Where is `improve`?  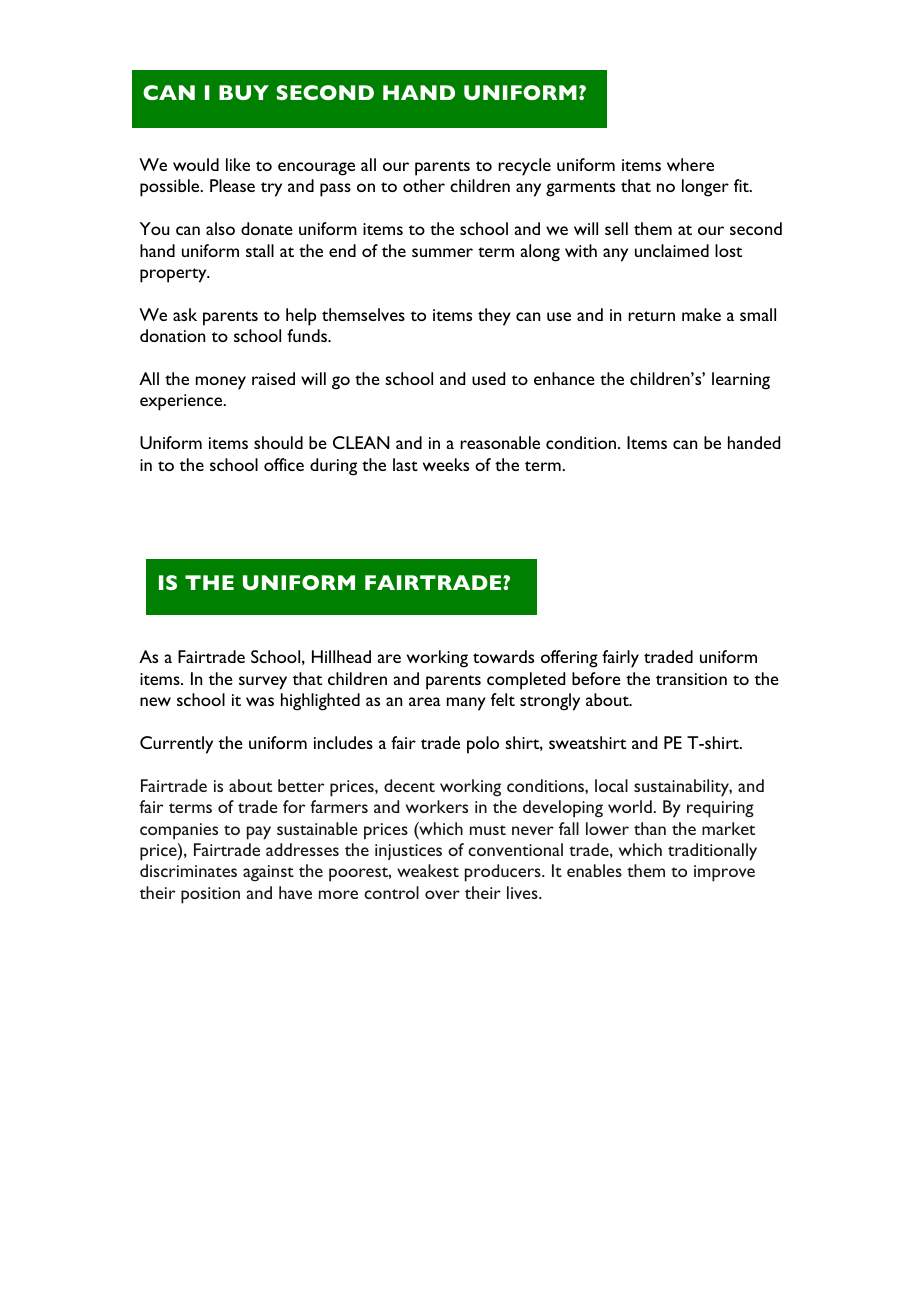
improve is located at coordinates (724, 873).
